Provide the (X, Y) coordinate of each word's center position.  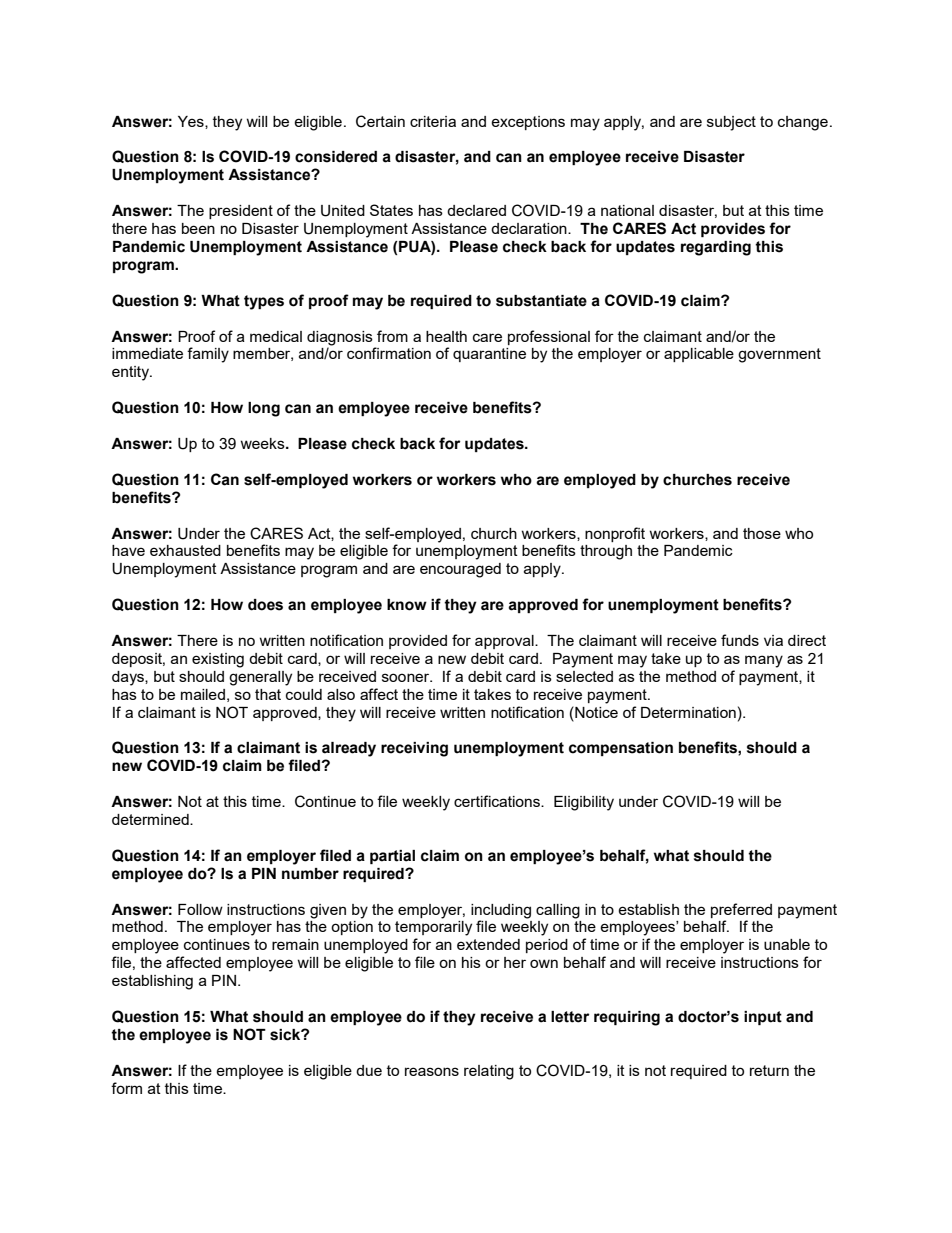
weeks (263, 443)
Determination (688, 712)
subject (731, 123)
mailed (203, 694)
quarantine (489, 355)
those (762, 533)
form (126, 1088)
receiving (414, 749)
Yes (192, 122)
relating (489, 1072)
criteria (433, 121)
